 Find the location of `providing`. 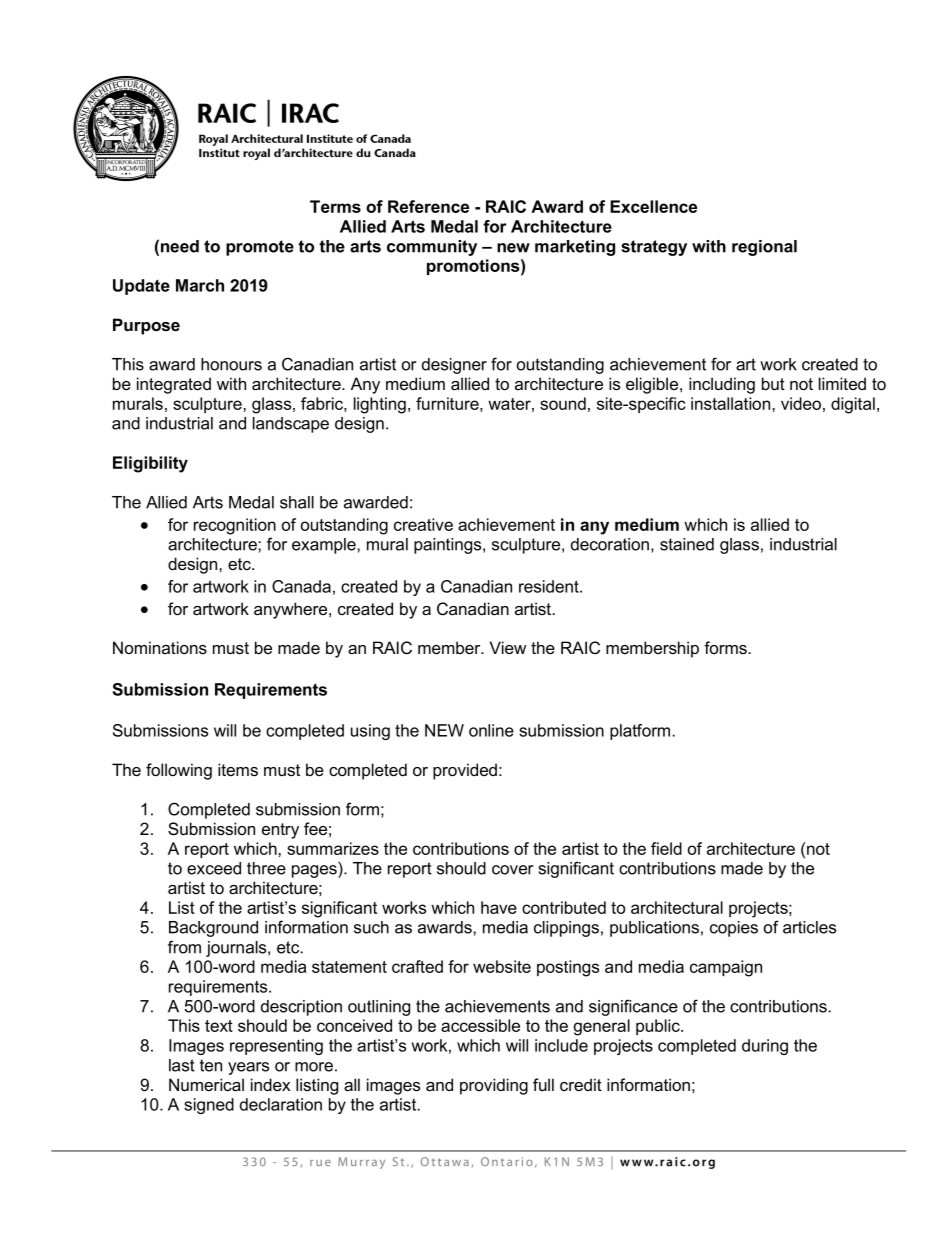

providing is located at coordinates (494, 1086).
